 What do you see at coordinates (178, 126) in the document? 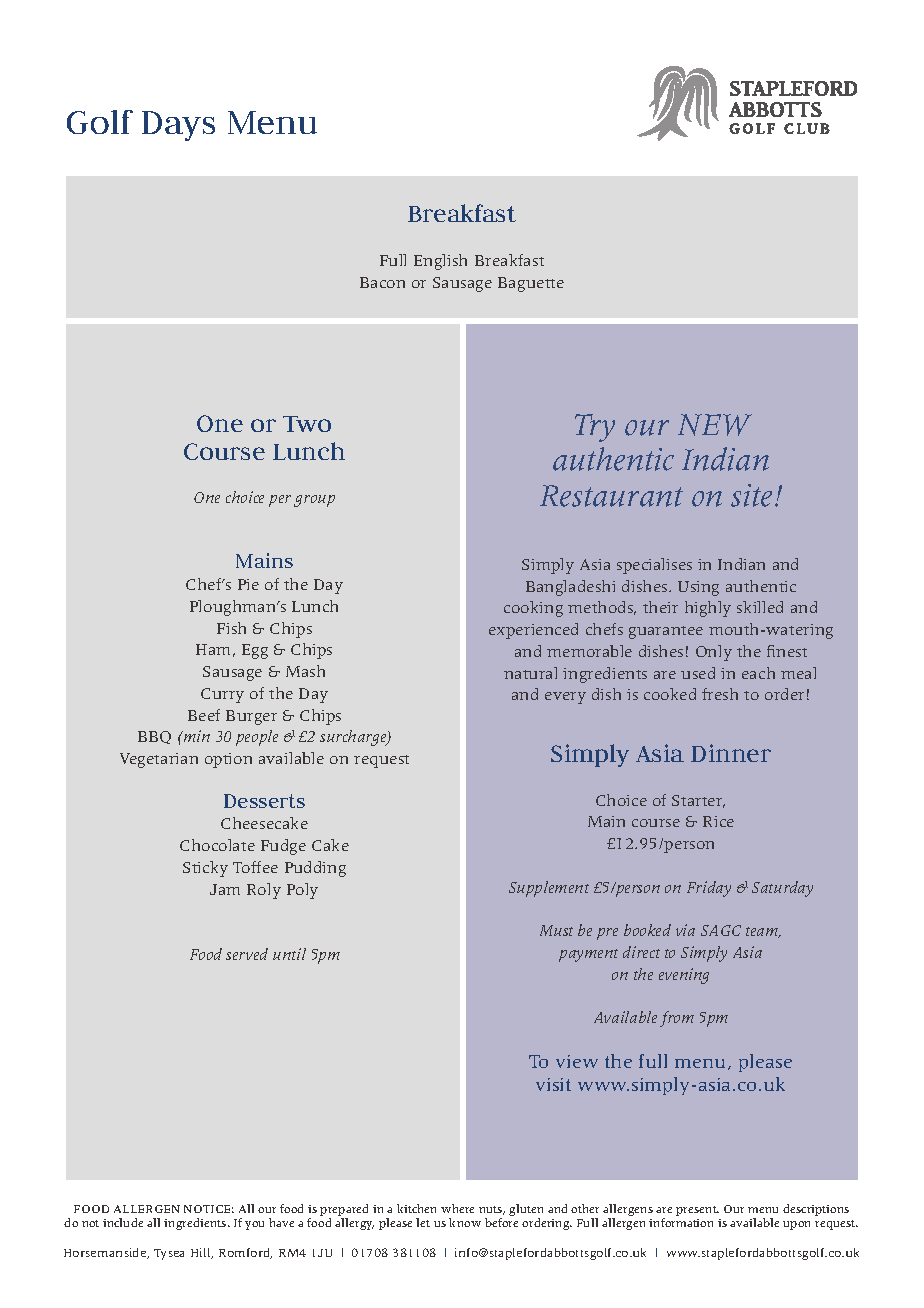
I see `Days` at bounding box center [178, 126].
